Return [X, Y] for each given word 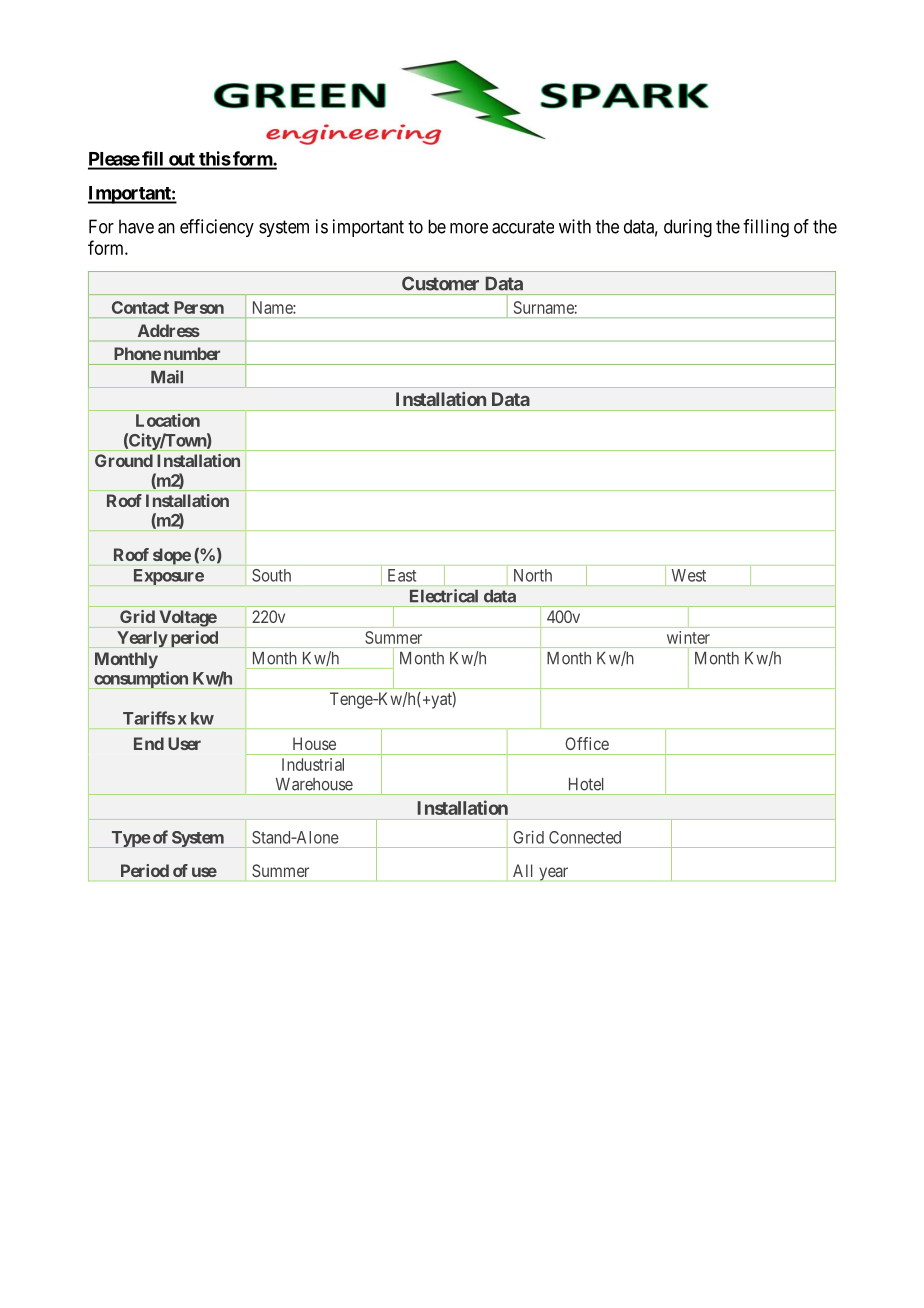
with [575, 226]
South [271, 575]
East [402, 575]
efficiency [217, 228]
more [469, 228]
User [184, 743]
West [689, 575]
